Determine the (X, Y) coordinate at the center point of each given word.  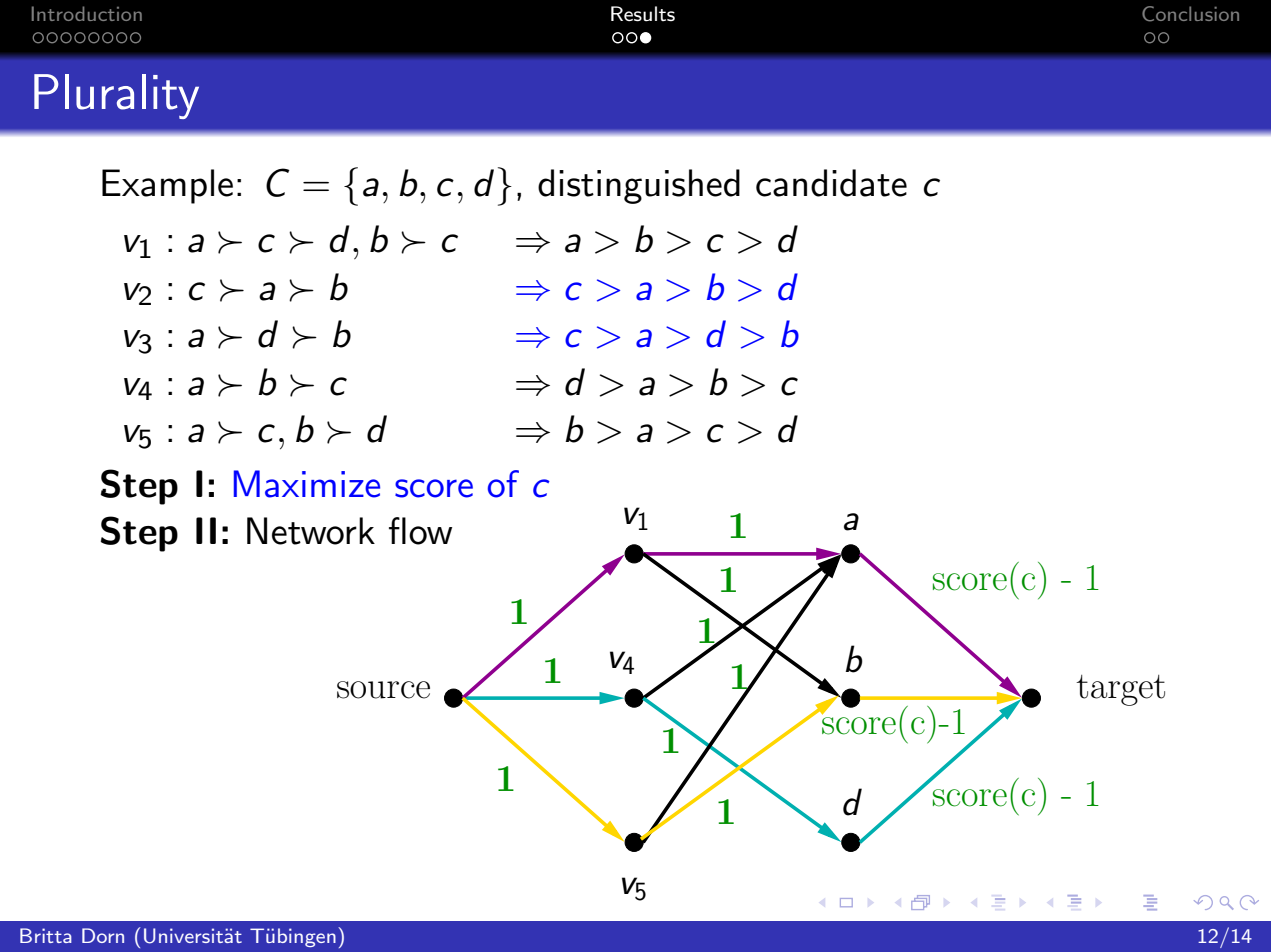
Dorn (103, 935)
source (383, 690)
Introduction (87, 13)
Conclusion (1190, 14)
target (1120, 690)
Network (311, 531)
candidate (831, 183)
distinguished (639, 186)
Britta (46, 935)
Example (167, 186)
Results (643, 14)
